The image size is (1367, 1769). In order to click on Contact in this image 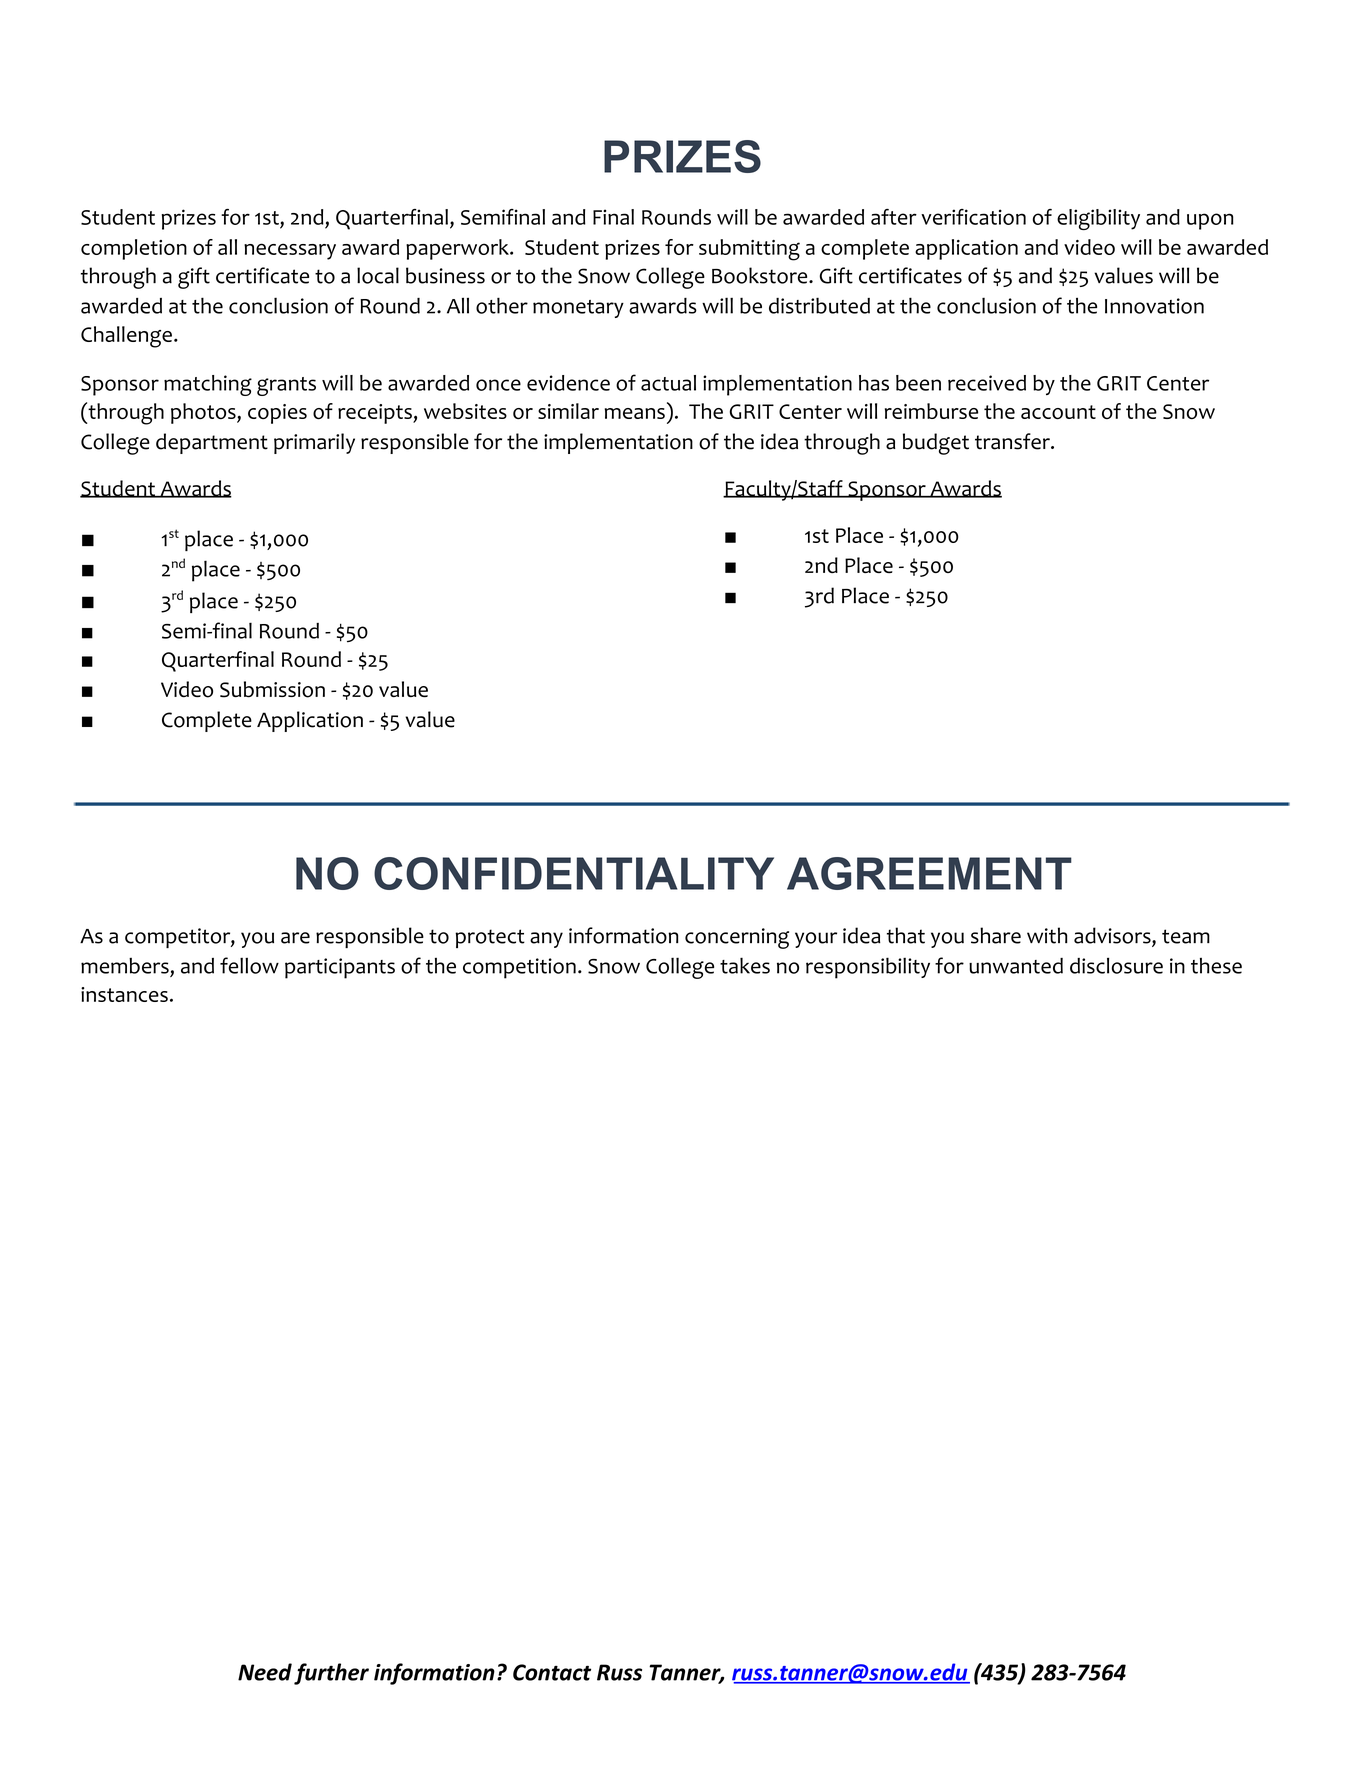, I will do `click(552, 1672)`.
